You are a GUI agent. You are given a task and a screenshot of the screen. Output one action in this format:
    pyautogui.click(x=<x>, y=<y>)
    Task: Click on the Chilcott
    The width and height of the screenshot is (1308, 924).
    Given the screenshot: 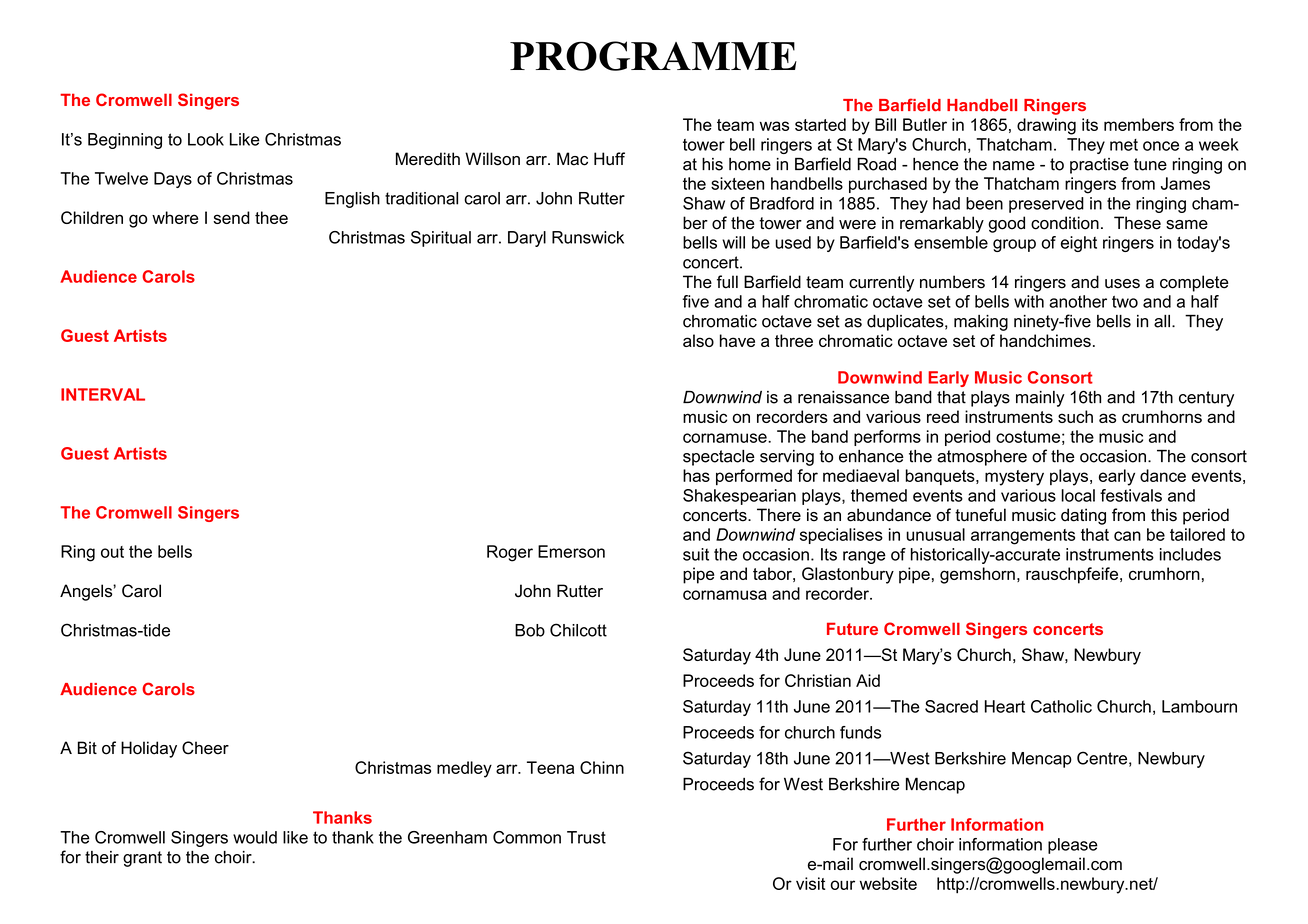 What is the action you would take?
    pyautogui.click(x=578, y=630)
